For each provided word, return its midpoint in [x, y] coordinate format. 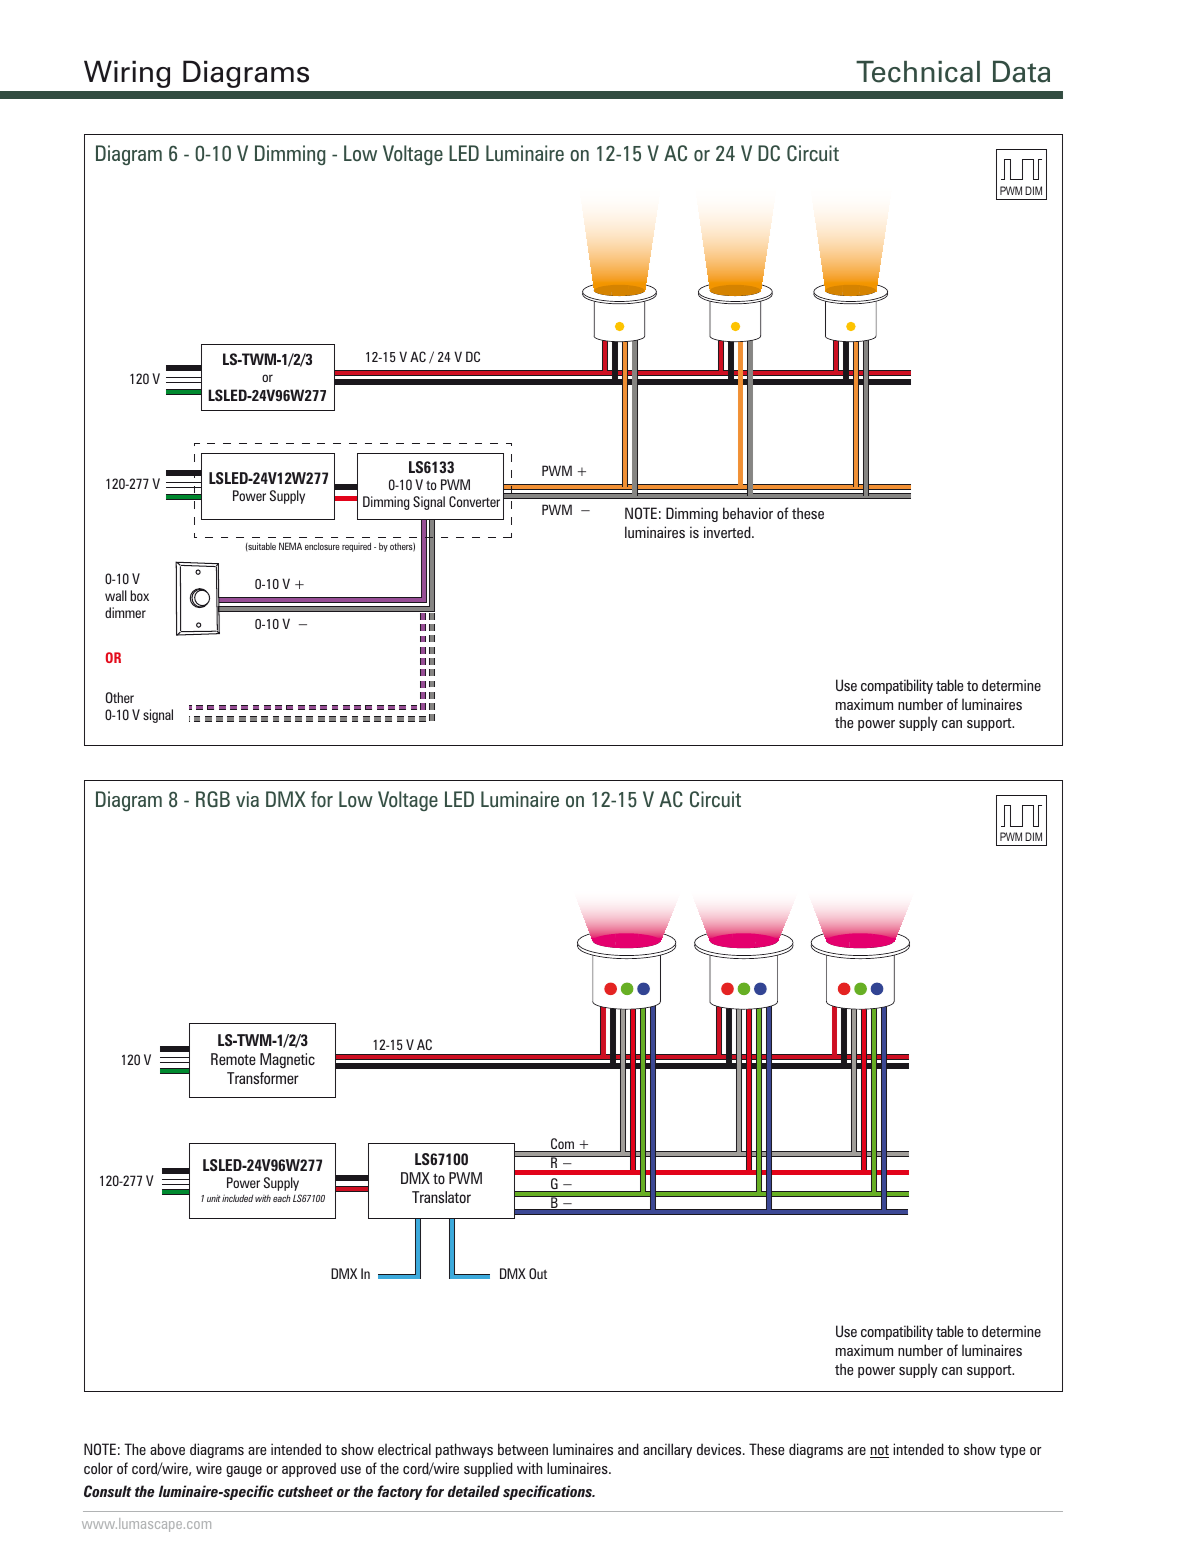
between [523, 1449]
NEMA [290, 546]
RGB [213, 799]
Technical [918, 72]
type [1013, 1451]
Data [1021, 71]
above [167, 1449]
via [247, 799]
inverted [728, 532]
